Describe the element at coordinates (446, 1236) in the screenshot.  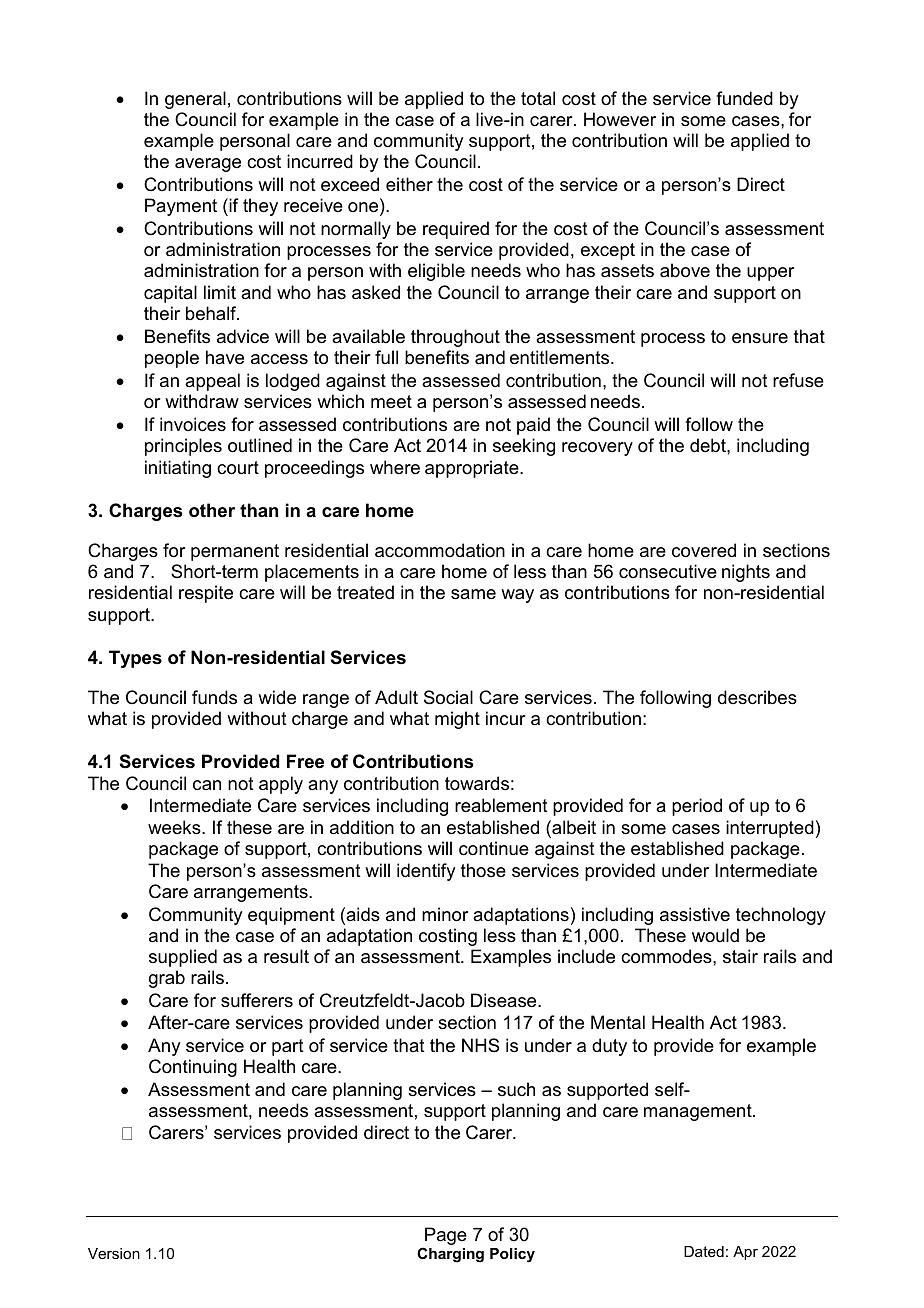
I see `Page` at that location.
